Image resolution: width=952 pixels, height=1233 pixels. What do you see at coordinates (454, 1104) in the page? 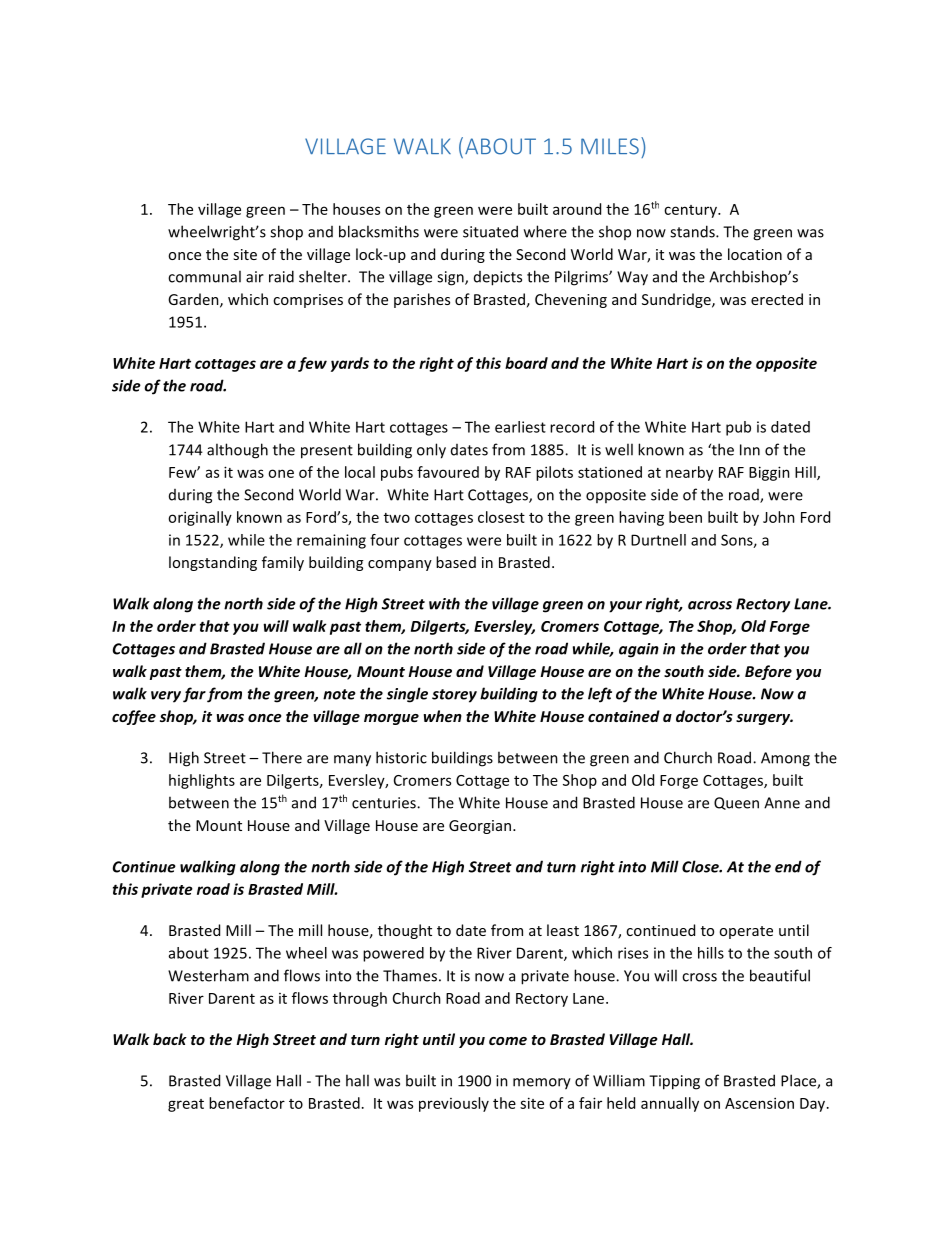
I see `previously` at bounding box center [454, 1104].
